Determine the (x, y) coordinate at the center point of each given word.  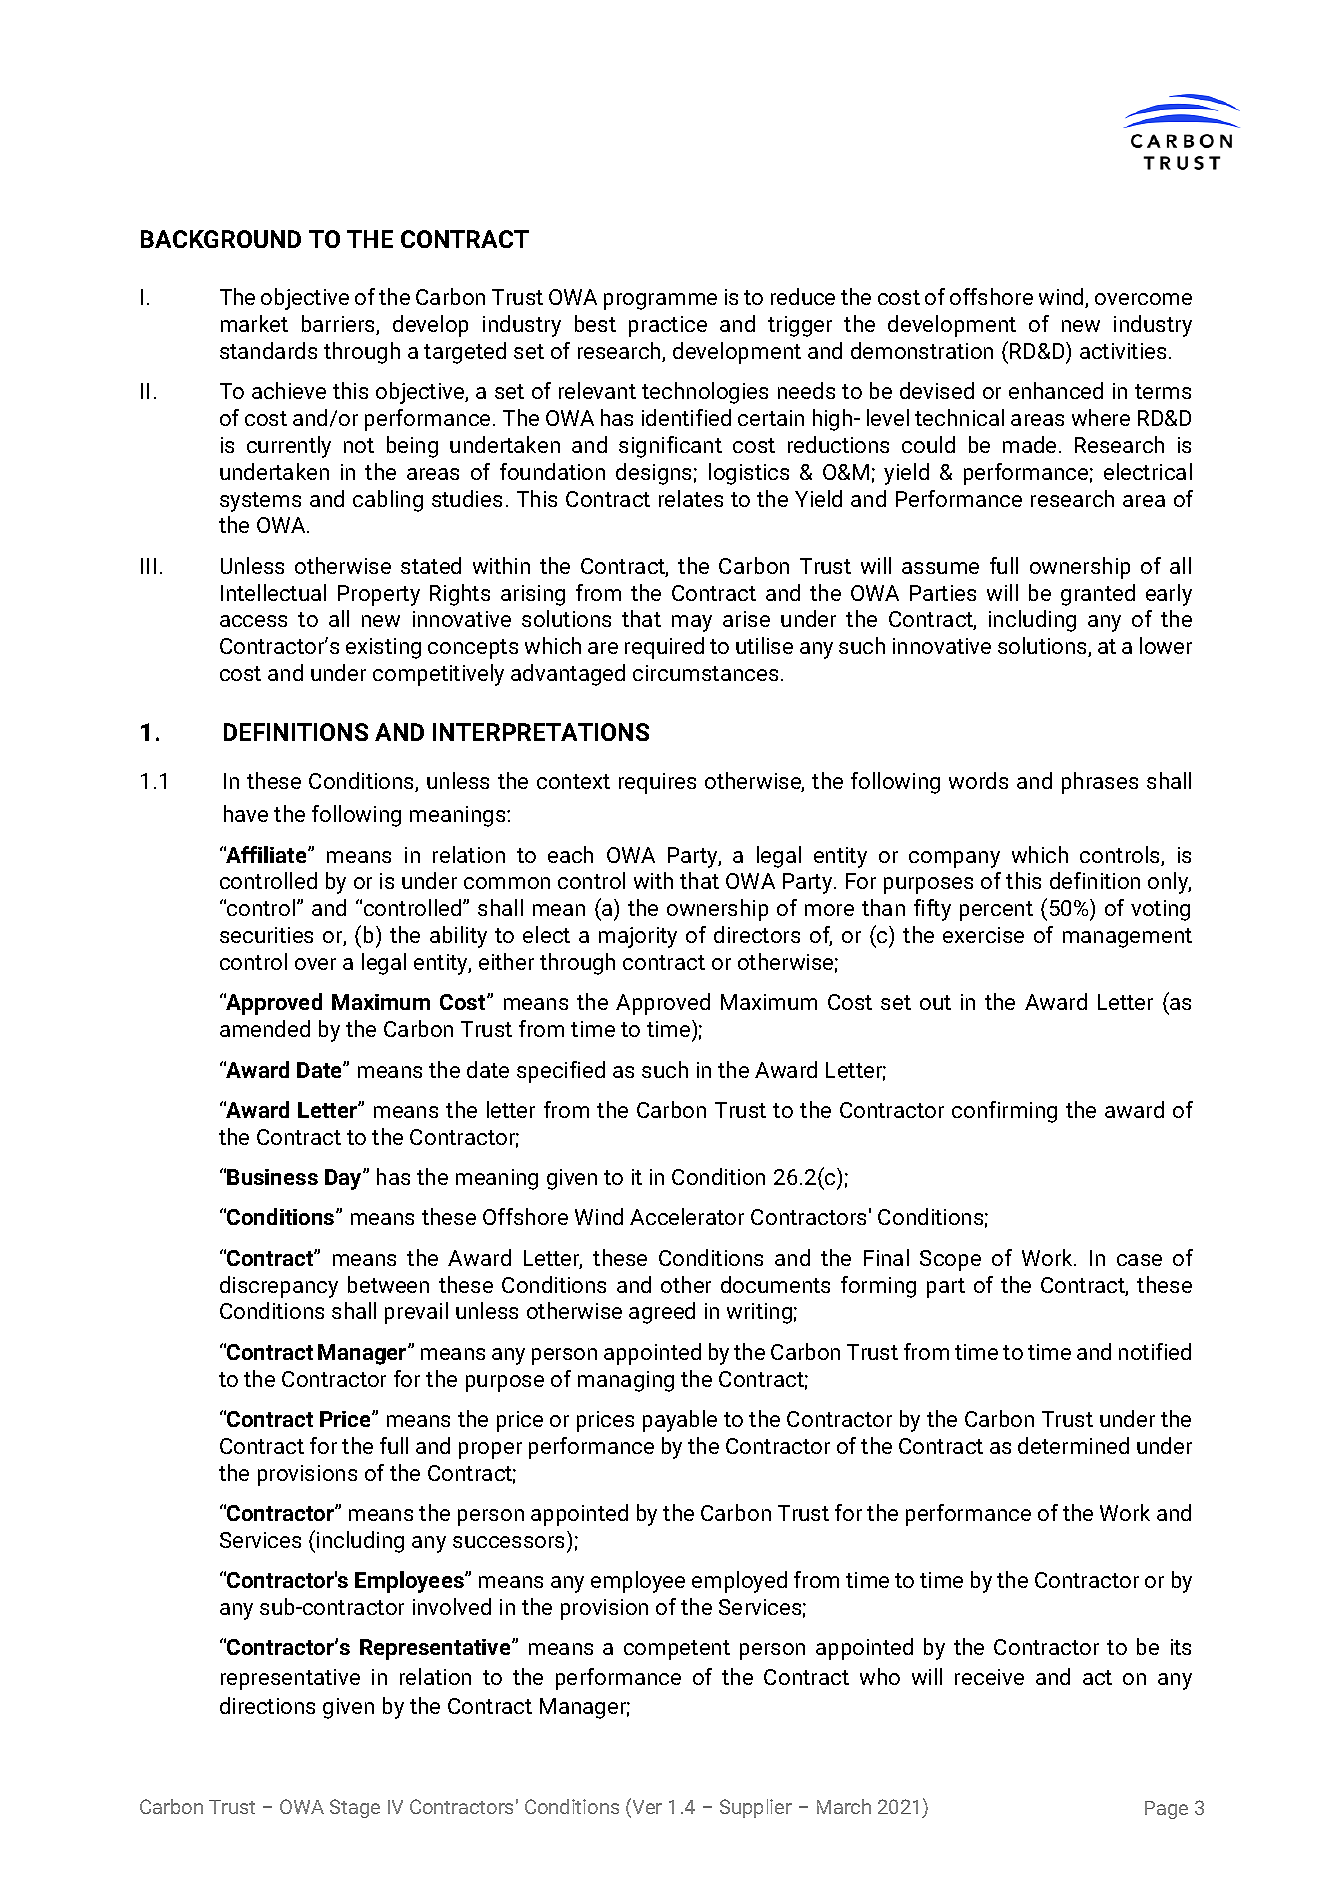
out (935, 1002)
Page (1166, 1810)
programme (660, 301)
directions (267, 1705)
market (254, 323)
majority (638, 937)
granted (1098, 595)
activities (1123, 351)
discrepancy (279, 1287)
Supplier (756, 1808)
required (664, 648)
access (253, 621)
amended (265, 1028)
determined (1073, 1445)
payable (680, 1421)
